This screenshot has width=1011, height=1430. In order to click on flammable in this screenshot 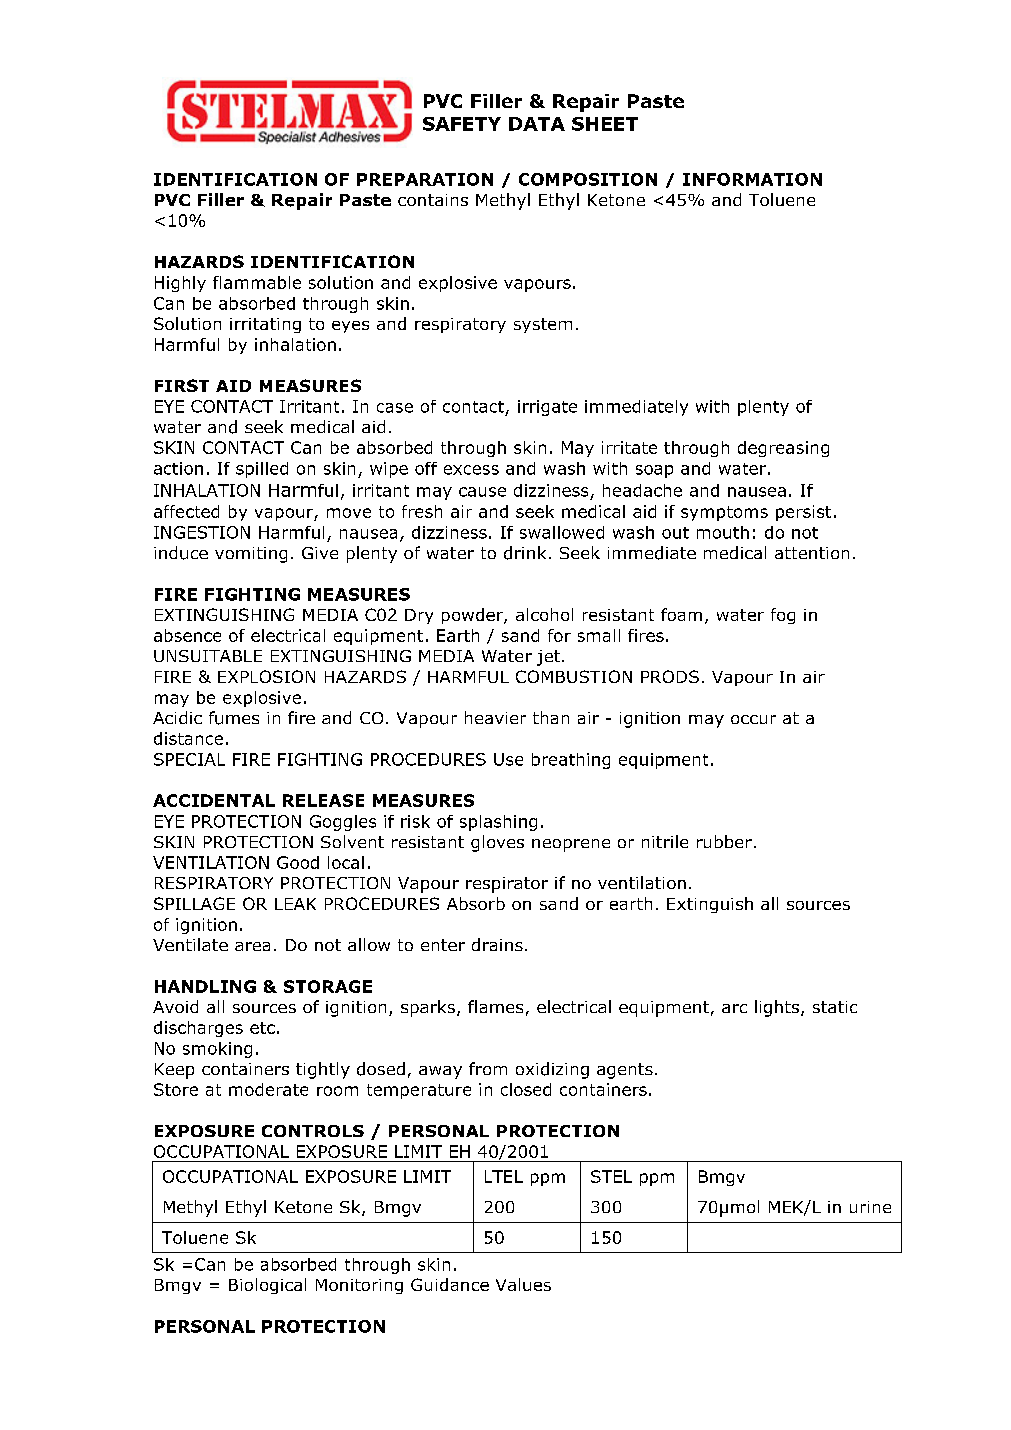, I will do `click(257, 282)`.
